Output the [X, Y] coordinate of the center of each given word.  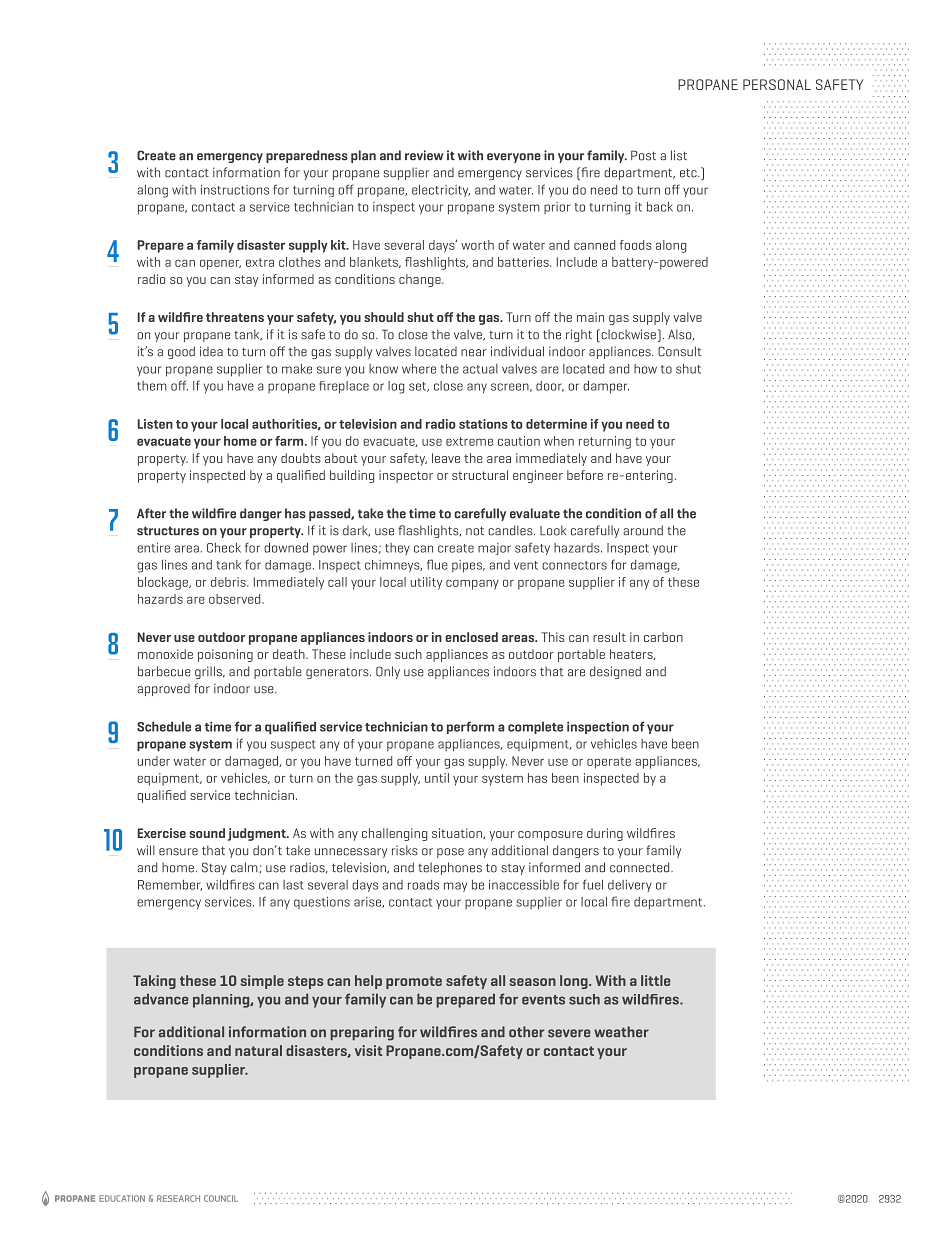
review [424, 155]
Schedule [164, 726]
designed [615, 672]
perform [470, 727]
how [645, 369]
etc [689, 173]
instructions [235, 190]
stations [483, 424]
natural [258, 1050]
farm [290, 441]
